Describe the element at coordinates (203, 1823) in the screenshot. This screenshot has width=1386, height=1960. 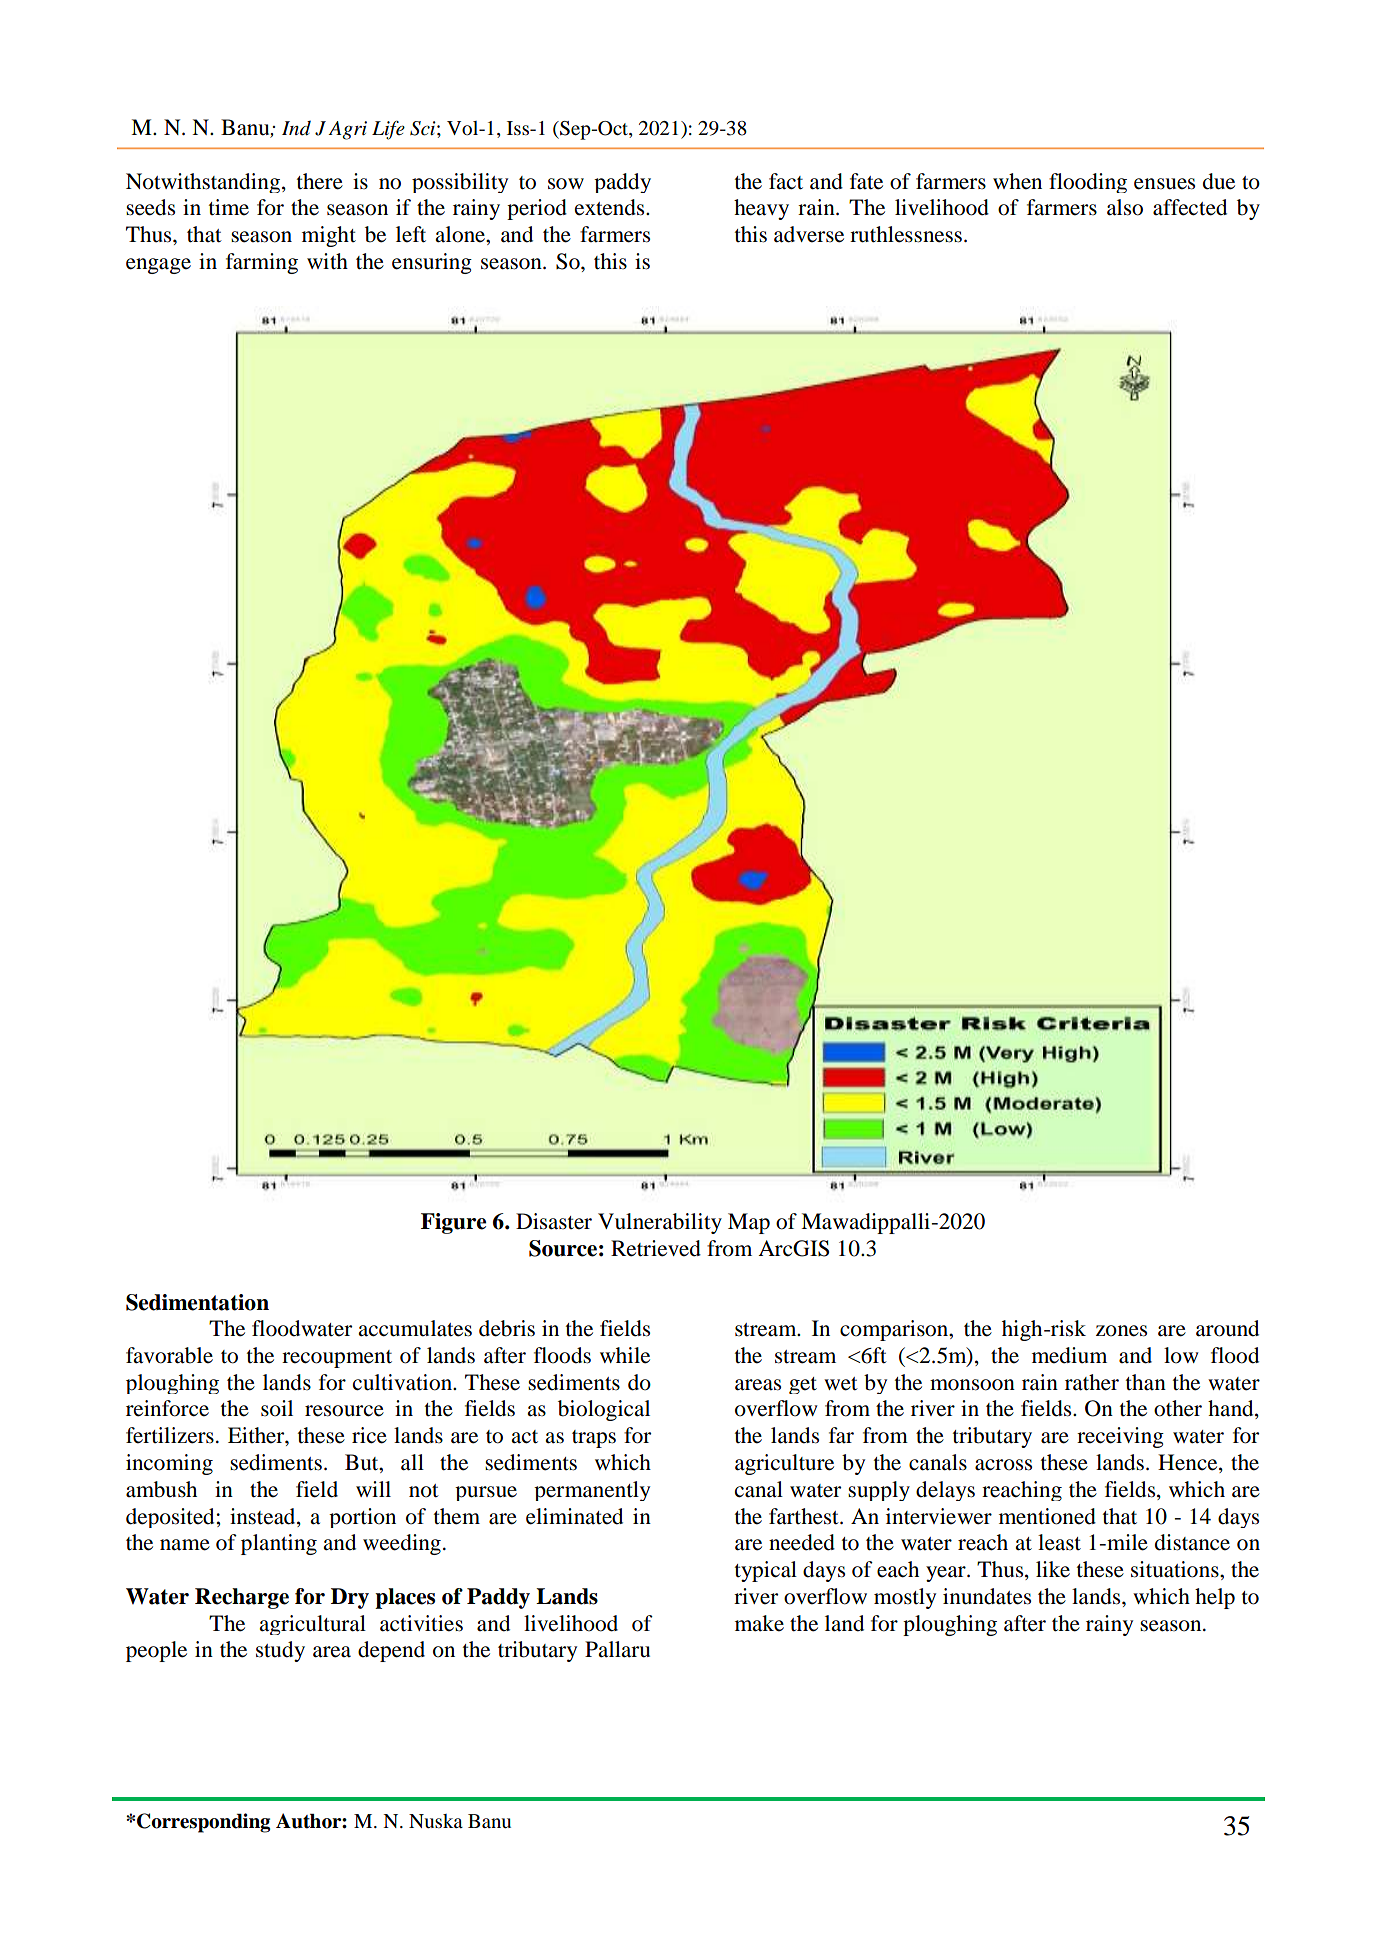
I see `Corresponding` at that location.
